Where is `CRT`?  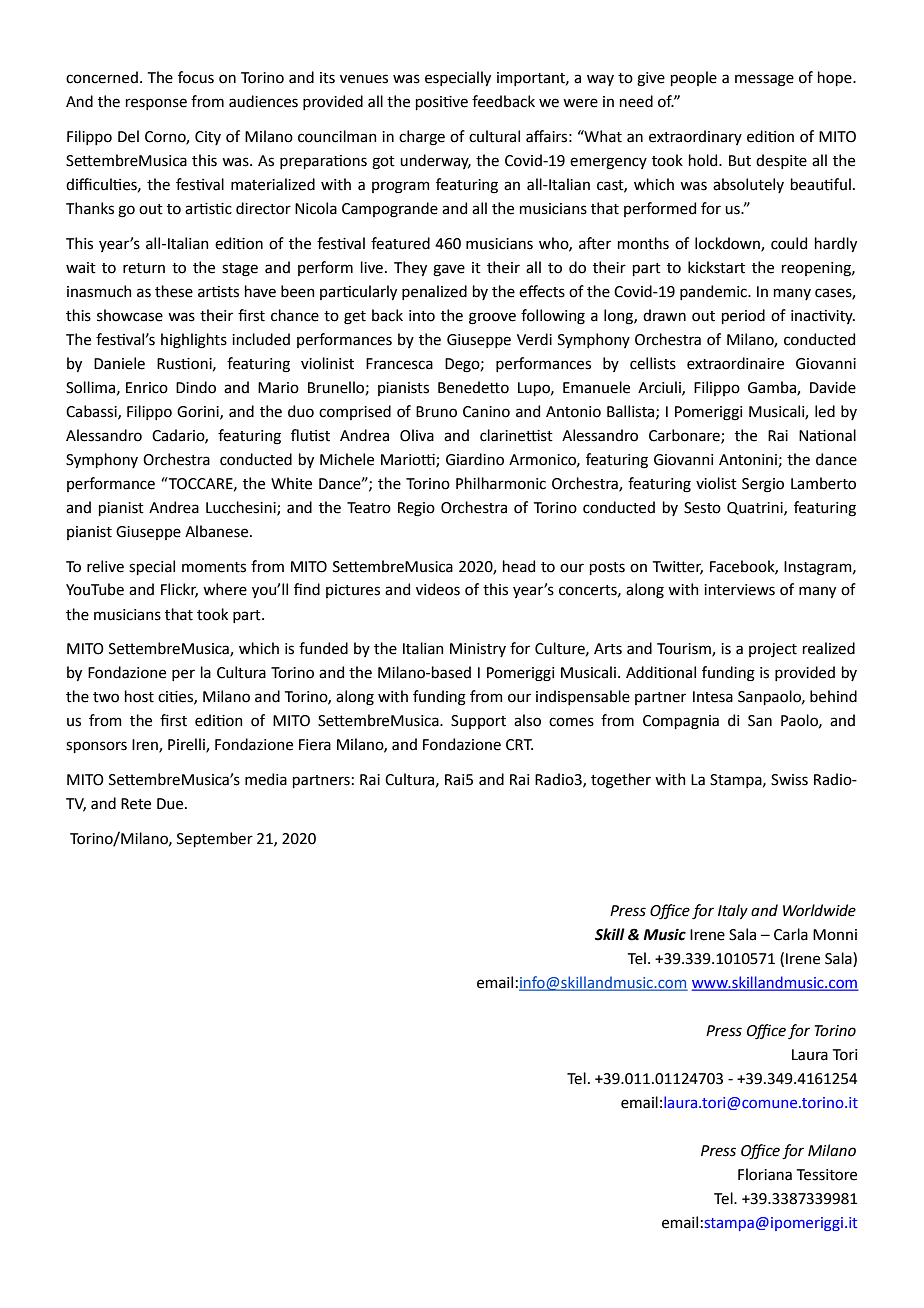 CRT is located at coordinates (519, 745).
